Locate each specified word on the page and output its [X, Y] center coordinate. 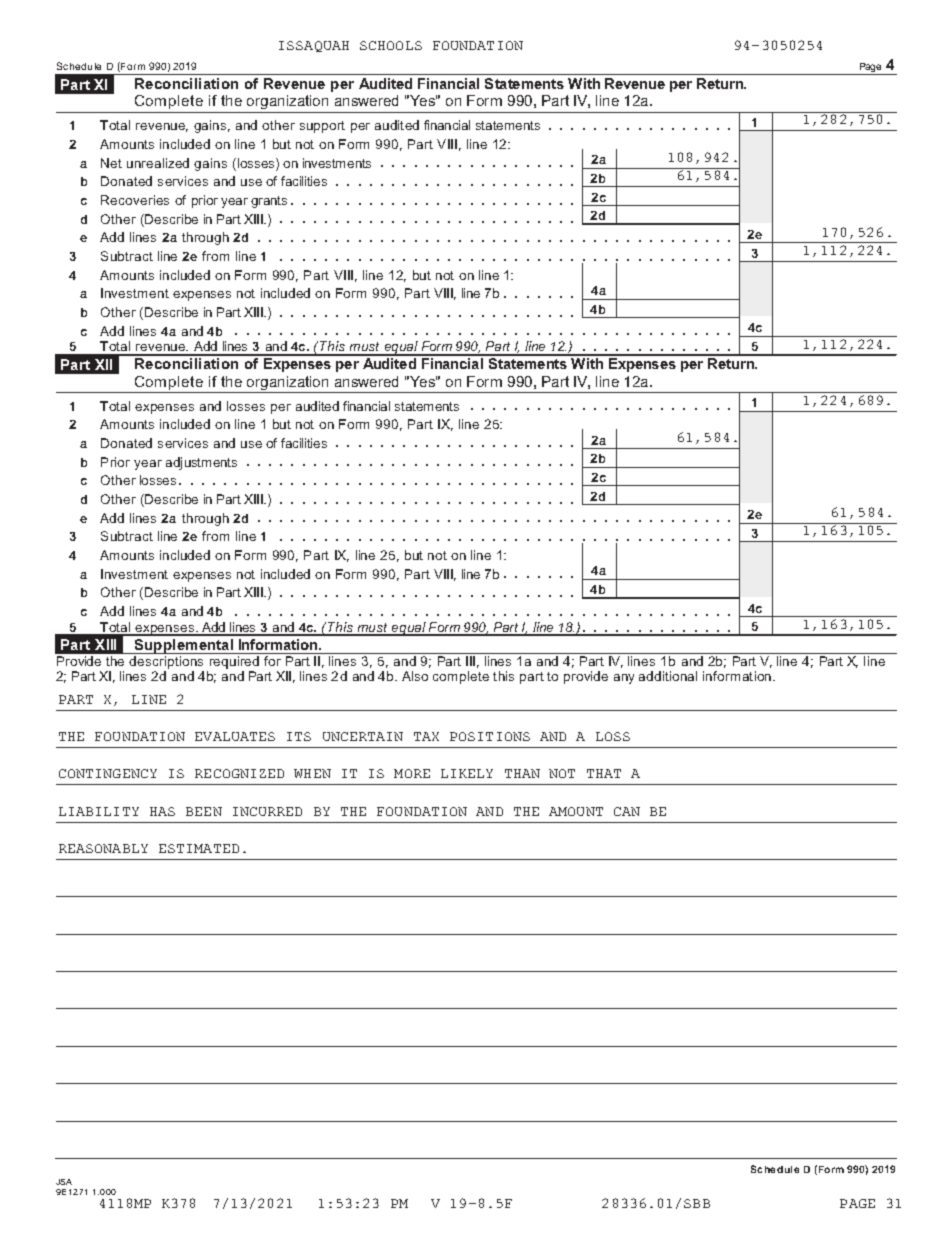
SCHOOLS [391, 45]
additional [668, 676]
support [322, 127]
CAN [627, 811]
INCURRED [267, 811]
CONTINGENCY [108, 773]
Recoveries [135, 200]
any [624, 679]
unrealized [158, 163]
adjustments [201, 463]
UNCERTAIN [363, 736]
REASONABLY [103, 848]
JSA [64, 1182]
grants [269, 202]
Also [415, 676]
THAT [604, 773]
